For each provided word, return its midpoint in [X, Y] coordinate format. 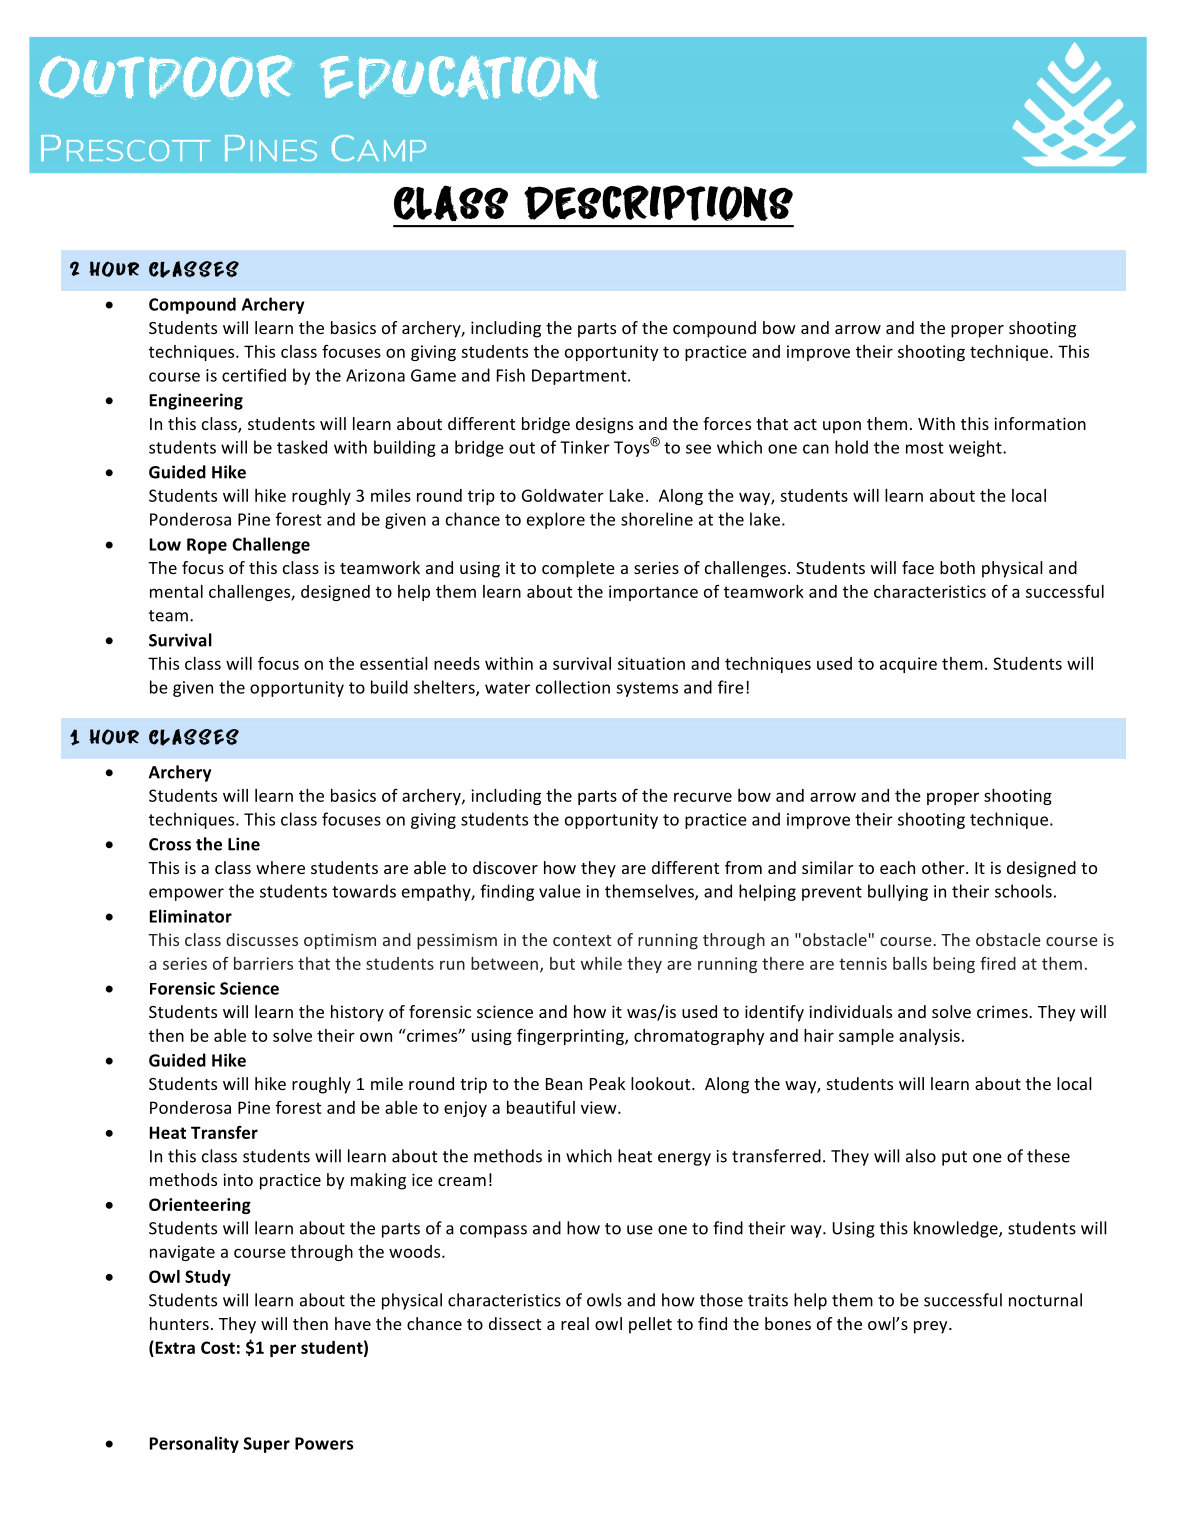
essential [394, 663]
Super [267, 1445]
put [954, 1158]
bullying [898, 892]
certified [254, 375]
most [925, 448]
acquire [908, 665]
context [582, 940]
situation [651, 663]
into [238, 1179]
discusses [262, 939]
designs [604, 425]
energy [684, 1159]
